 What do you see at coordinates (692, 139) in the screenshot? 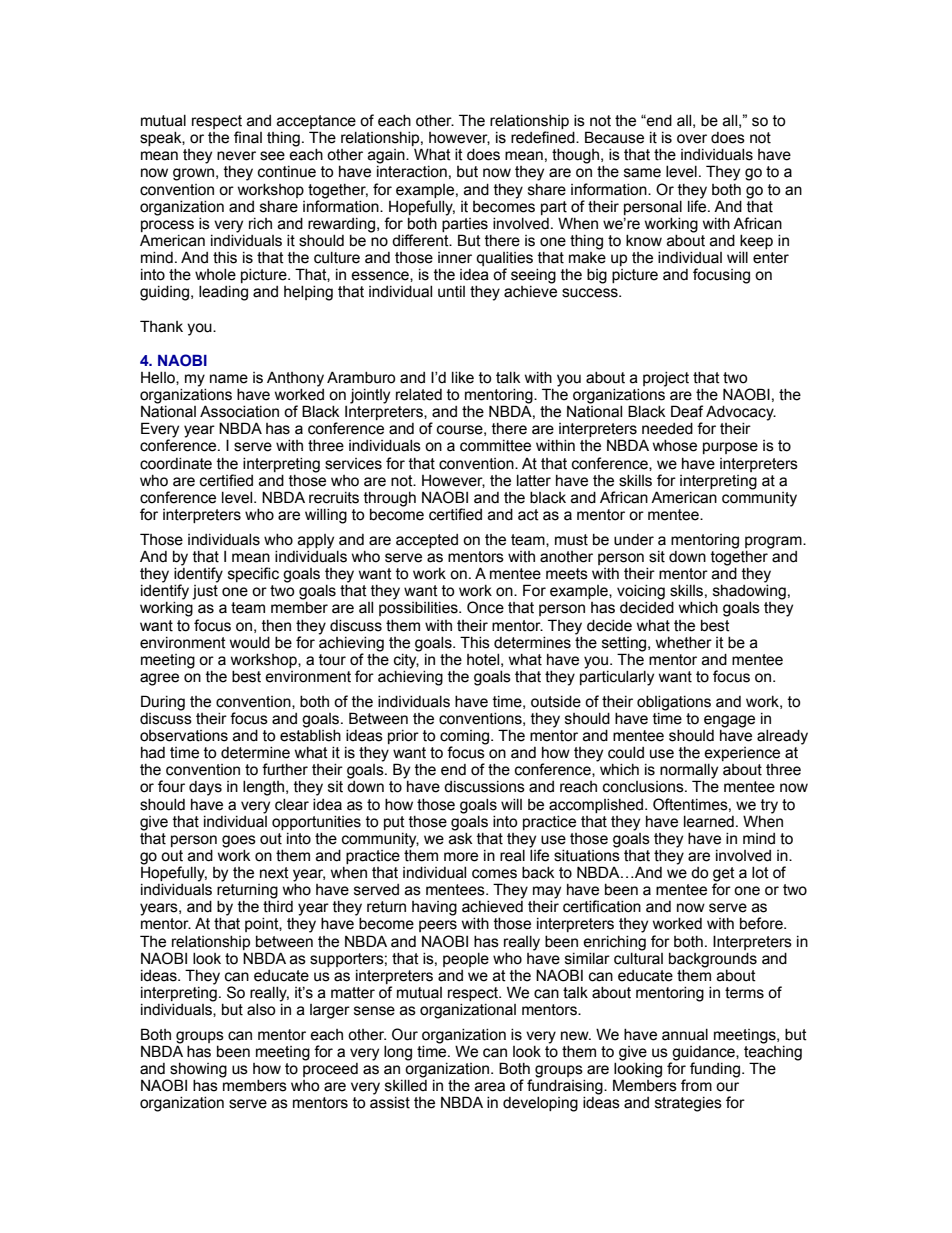
I see `over` at bounding box center [692, 139].
